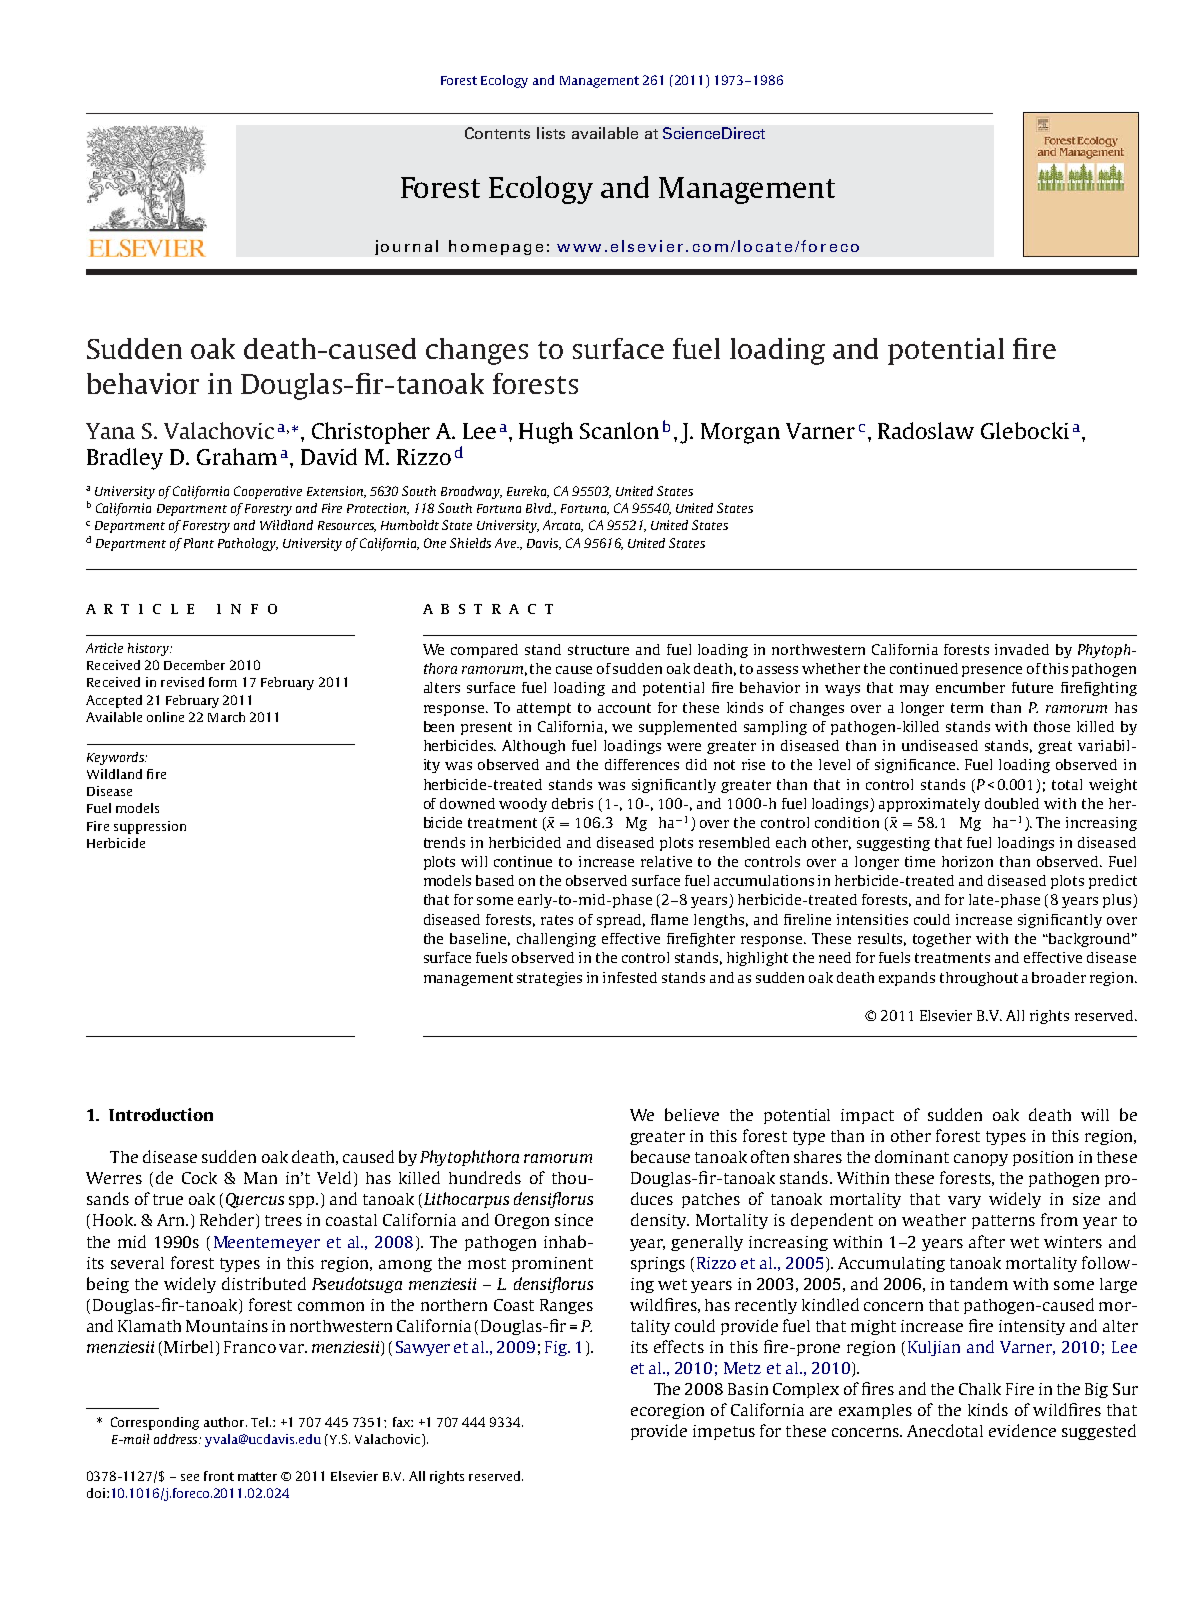 The image size is (1201, 1601). Describe the element at coordinates (1012, 803) in the screenshot. I see `doubled` at that location.
